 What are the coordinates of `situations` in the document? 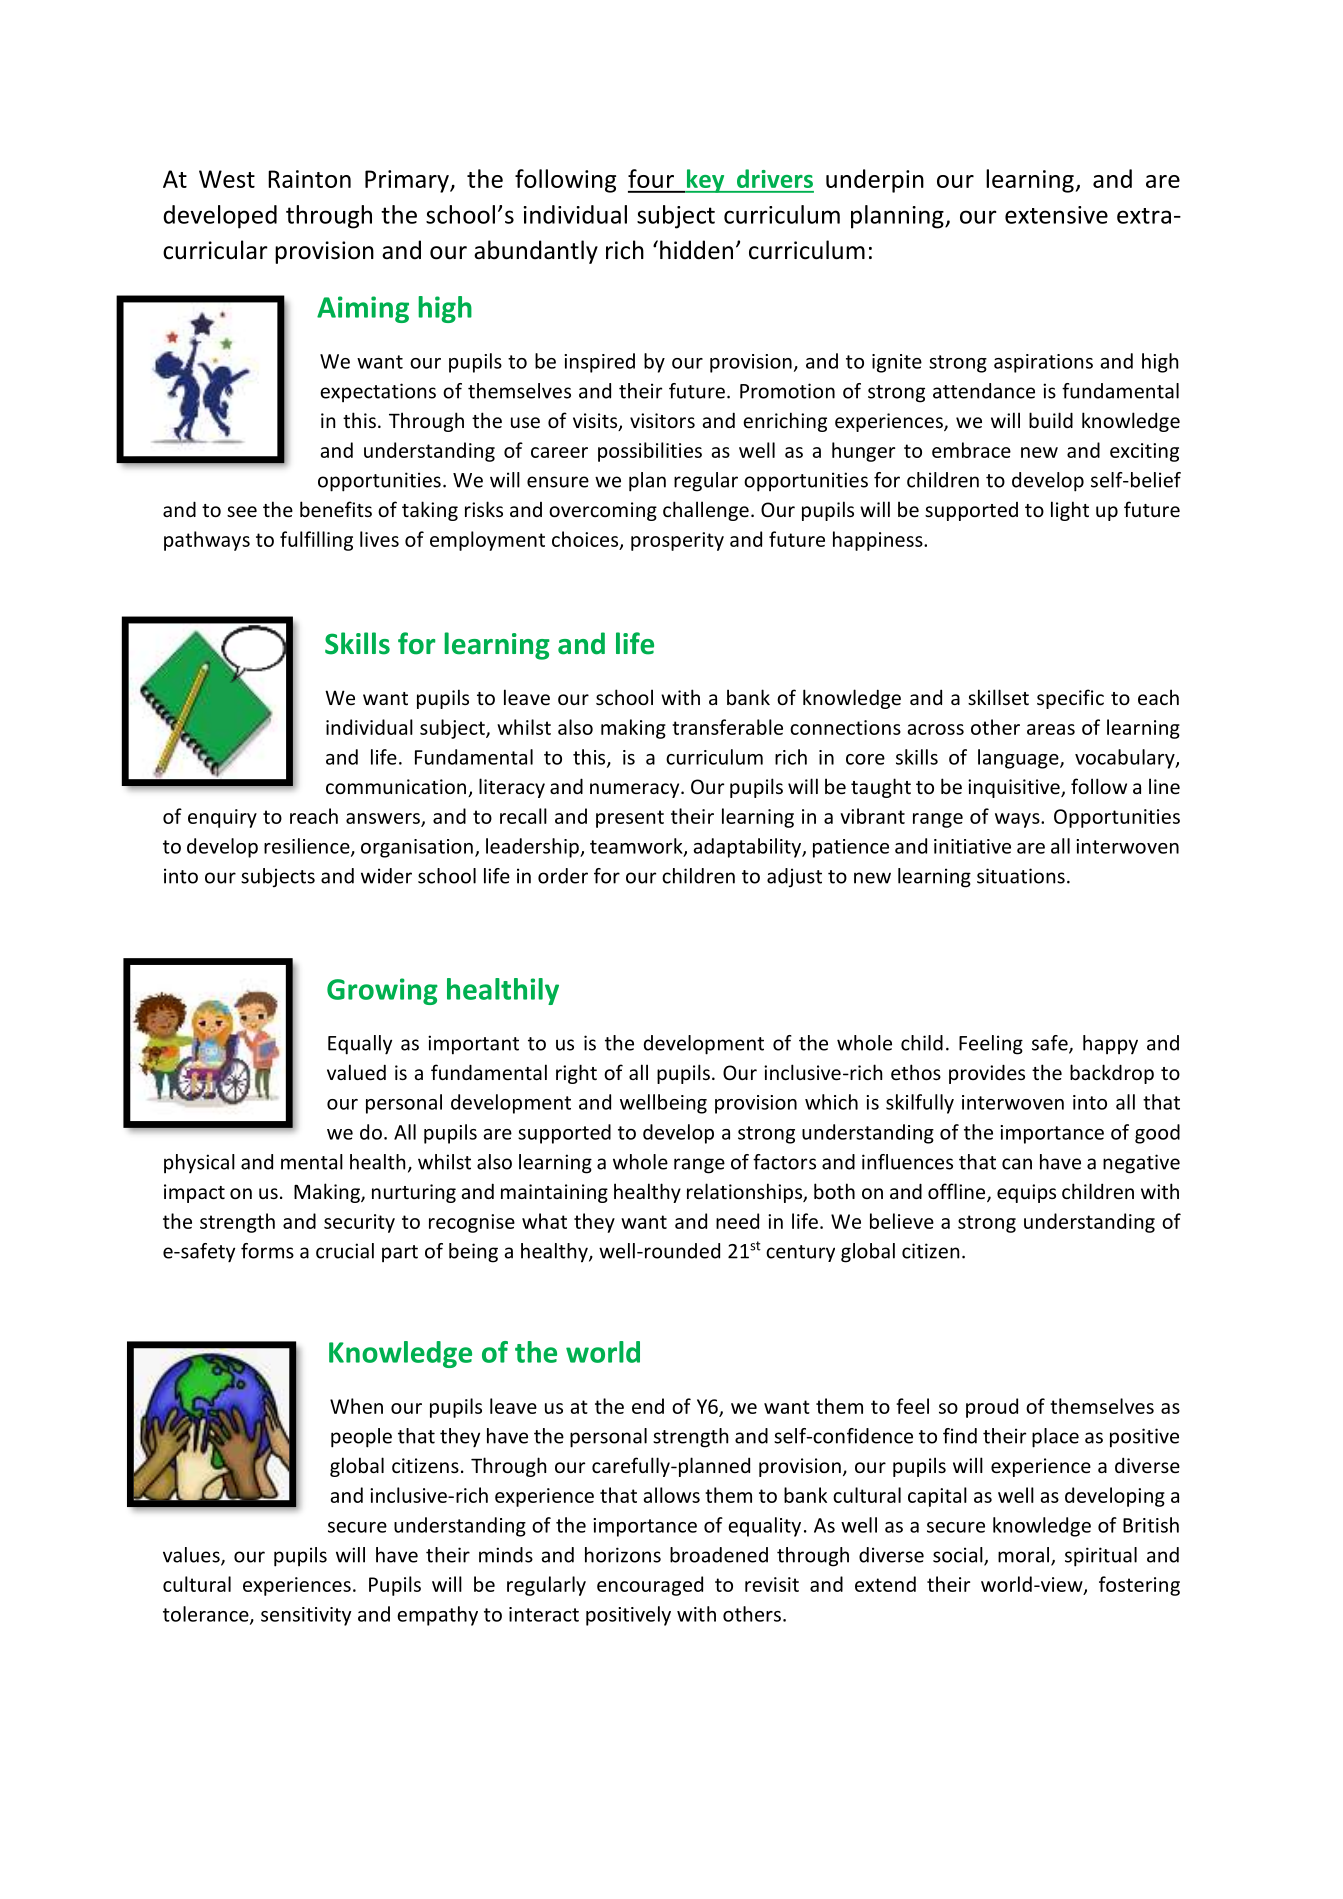 It's located at (1021, 876).
